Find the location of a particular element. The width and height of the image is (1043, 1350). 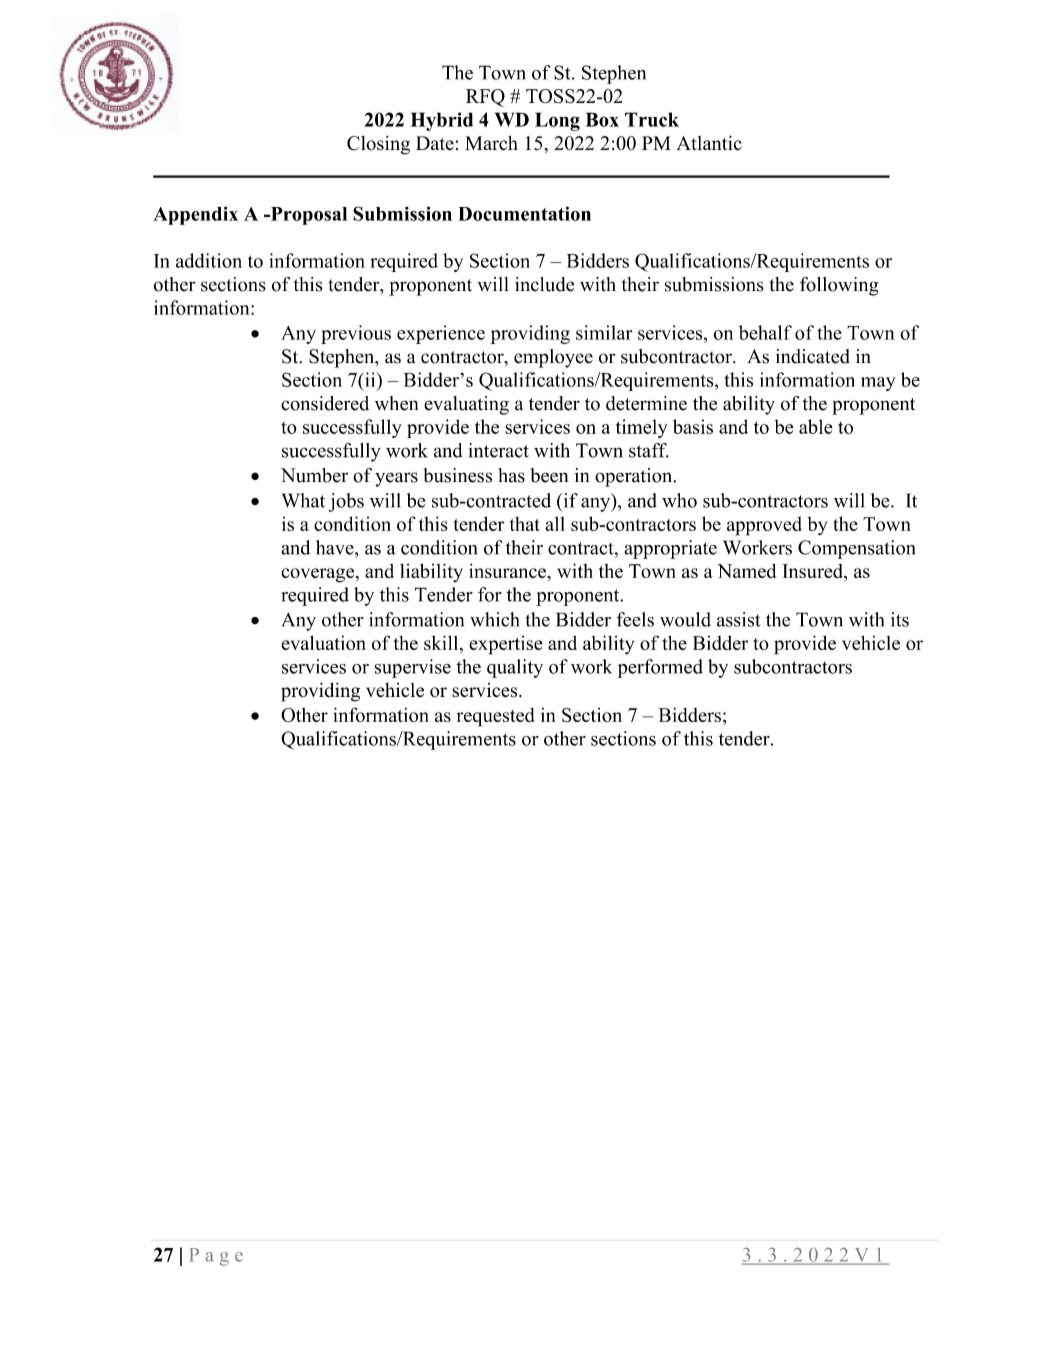

employee is located at coordinates (553, 358).
